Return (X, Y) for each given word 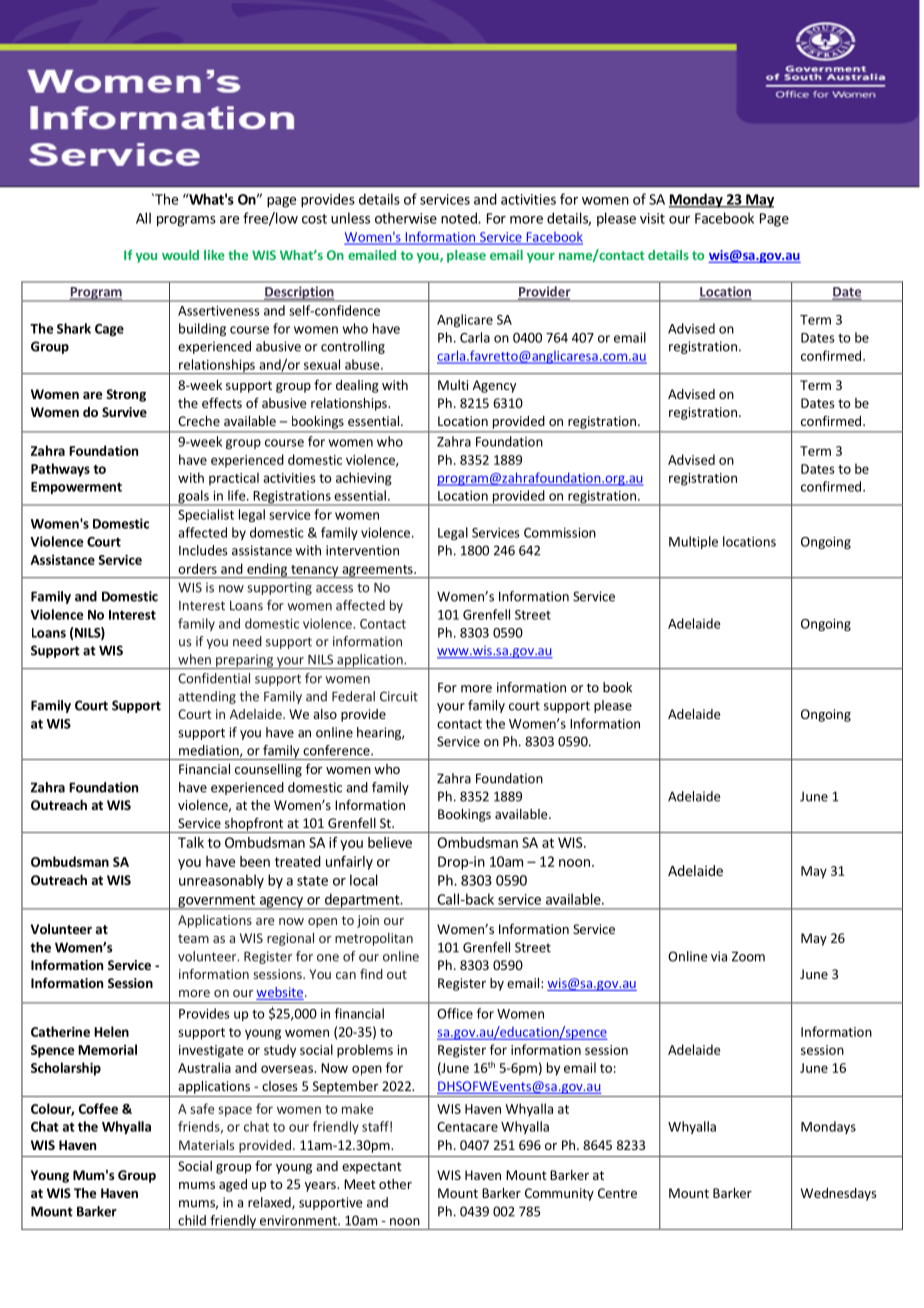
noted (460, 218)
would (180, 255)
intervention (362, 550)
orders (197, 568)
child (192, 1220)
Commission (560, 533)
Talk (191, 842)
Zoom (748, 956)
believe (390, 842)
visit (652, 218)
